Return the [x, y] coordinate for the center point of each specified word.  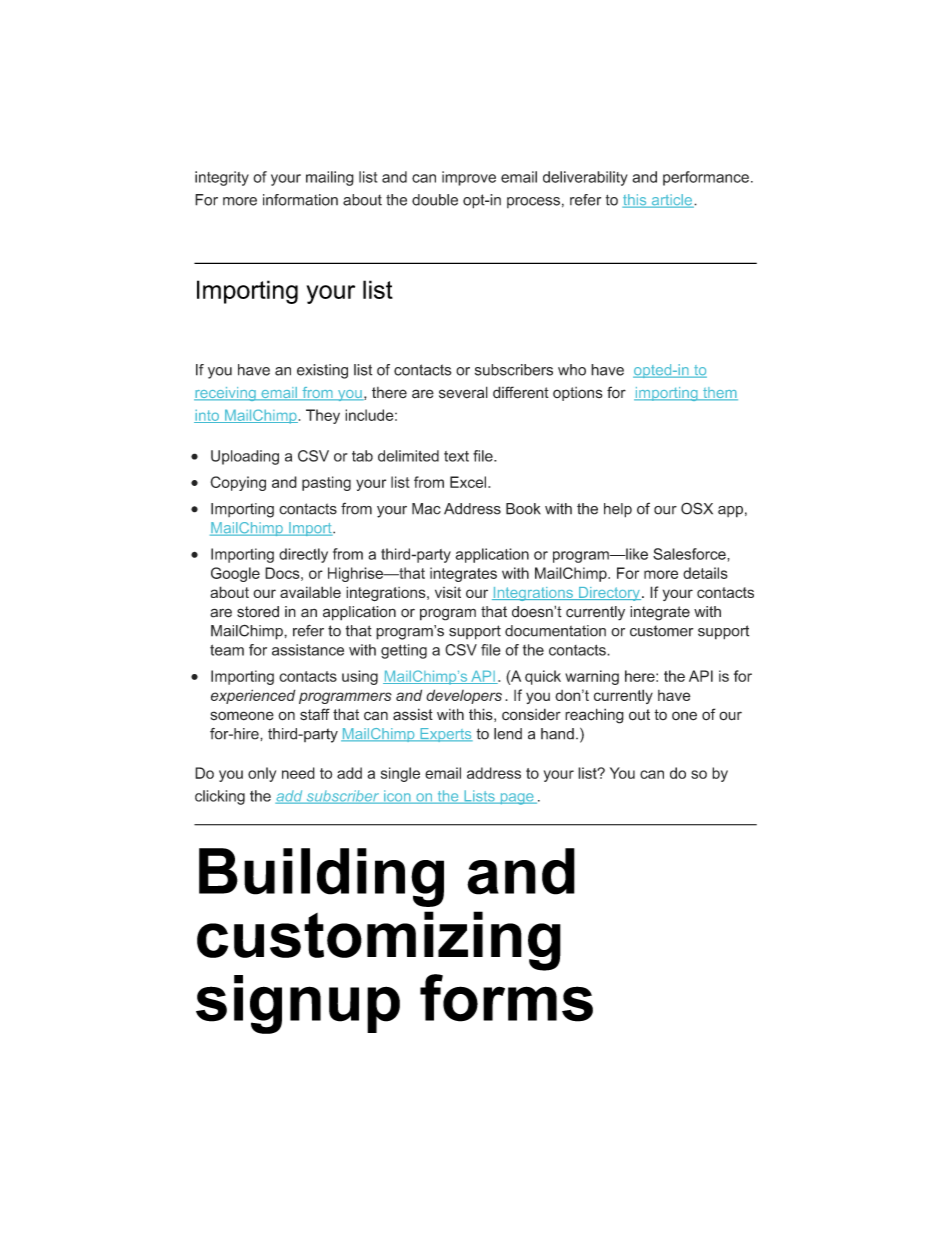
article [671, 201]
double [435, 200]
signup [298, 1004]
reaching [594, 716]
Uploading [245, 457]
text [456, 456]
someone [242, 716]
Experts [445, 735]
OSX [697, 508]
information [300, 200]
